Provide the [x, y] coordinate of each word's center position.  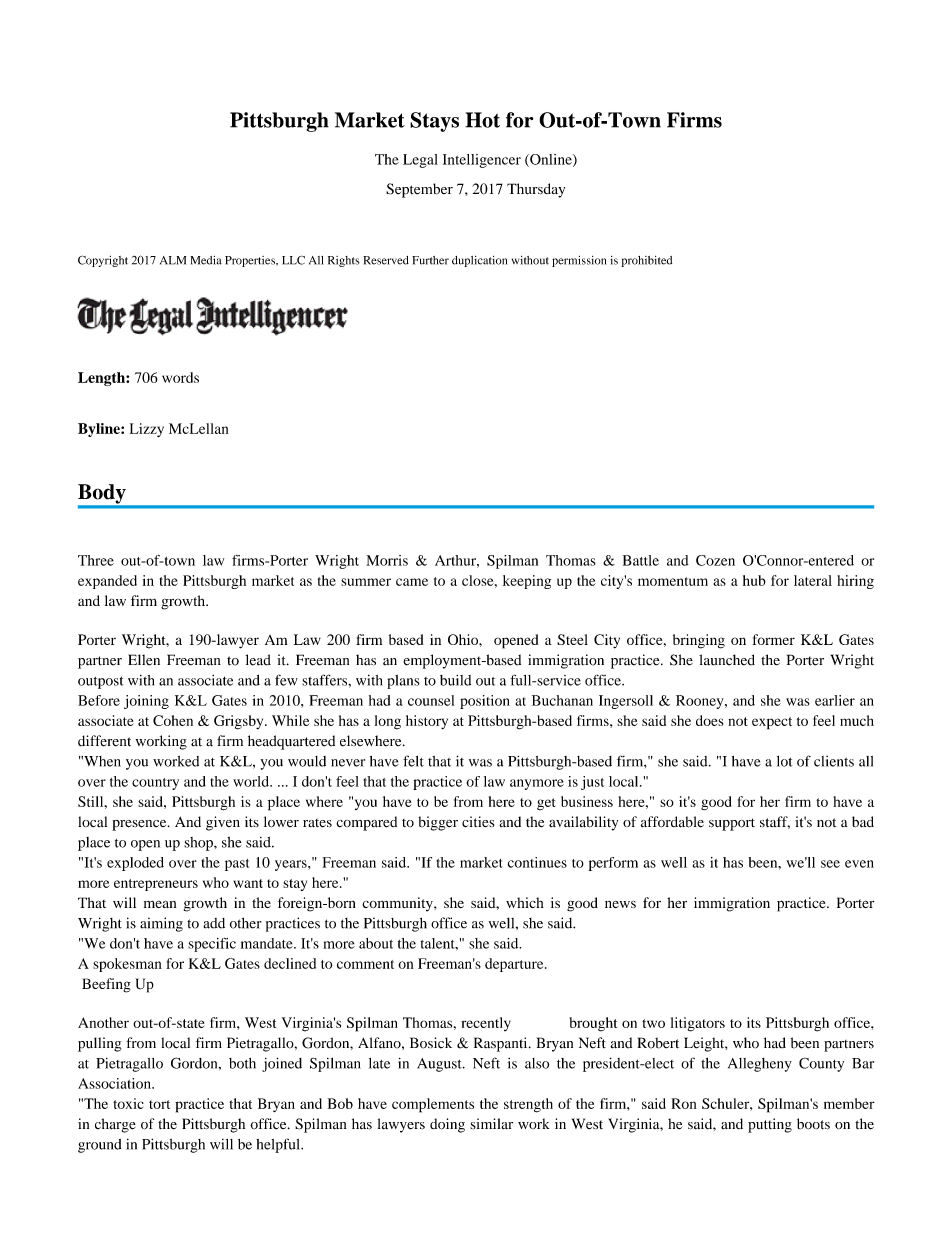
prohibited [646, 261]
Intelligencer [482, 161]
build [455, 680]
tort [159, 1104]
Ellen [144, 660]
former [774, 639]
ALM [173, 260]
